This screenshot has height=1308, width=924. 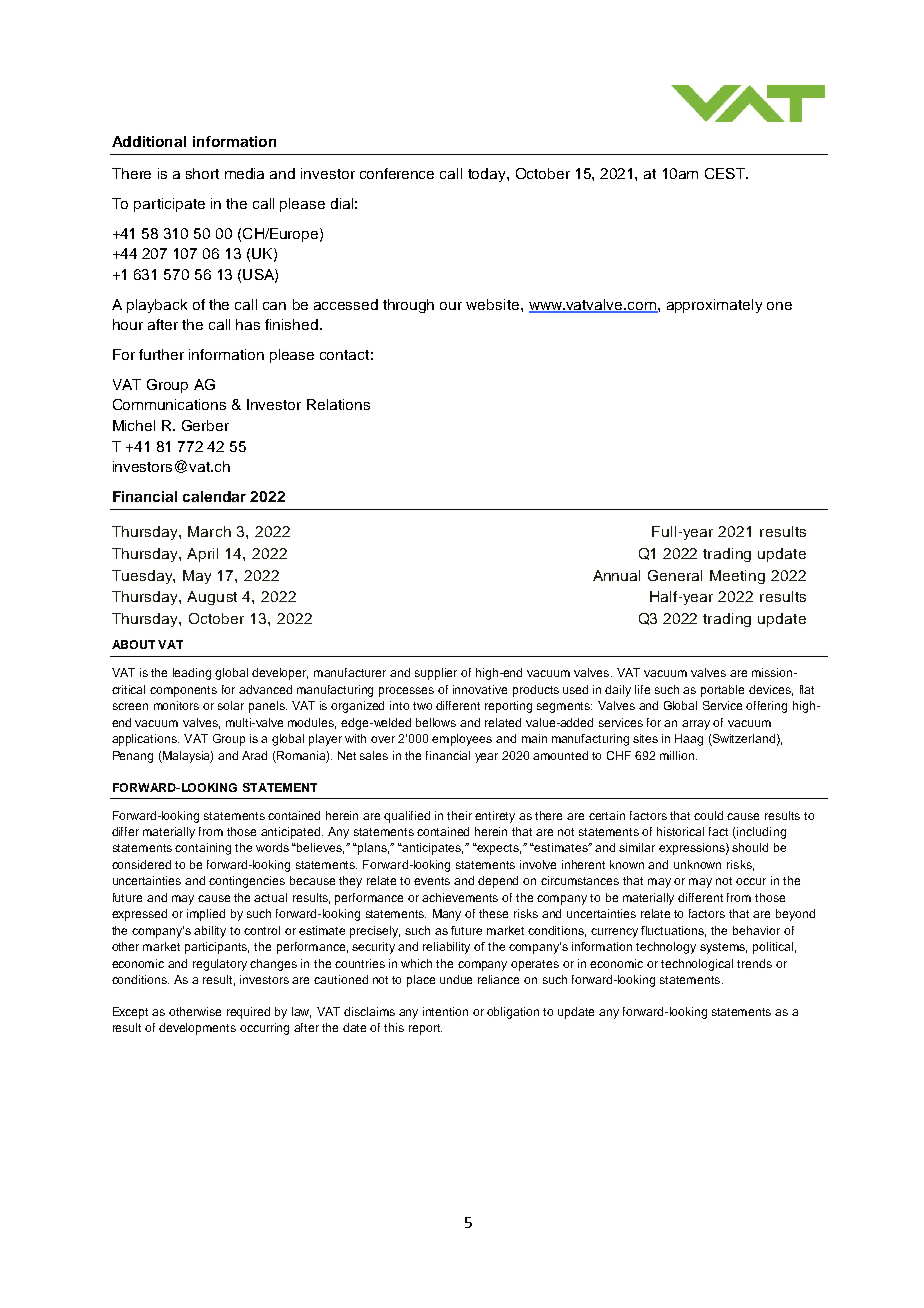 I want to click on intention, so click(x=445, y=1011).
